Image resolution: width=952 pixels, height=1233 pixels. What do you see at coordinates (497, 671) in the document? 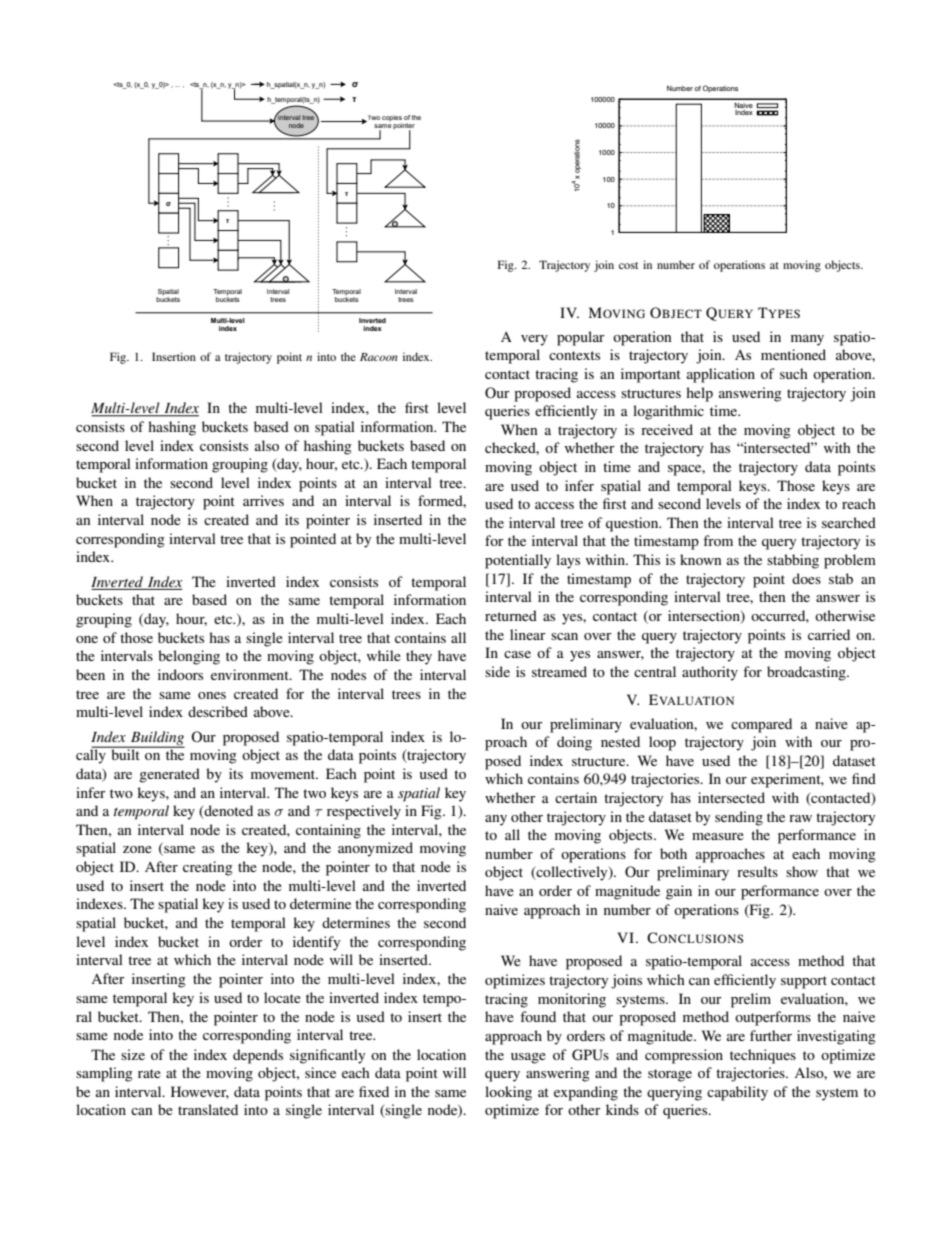
I see `side` at bounding box center [497, 671].
